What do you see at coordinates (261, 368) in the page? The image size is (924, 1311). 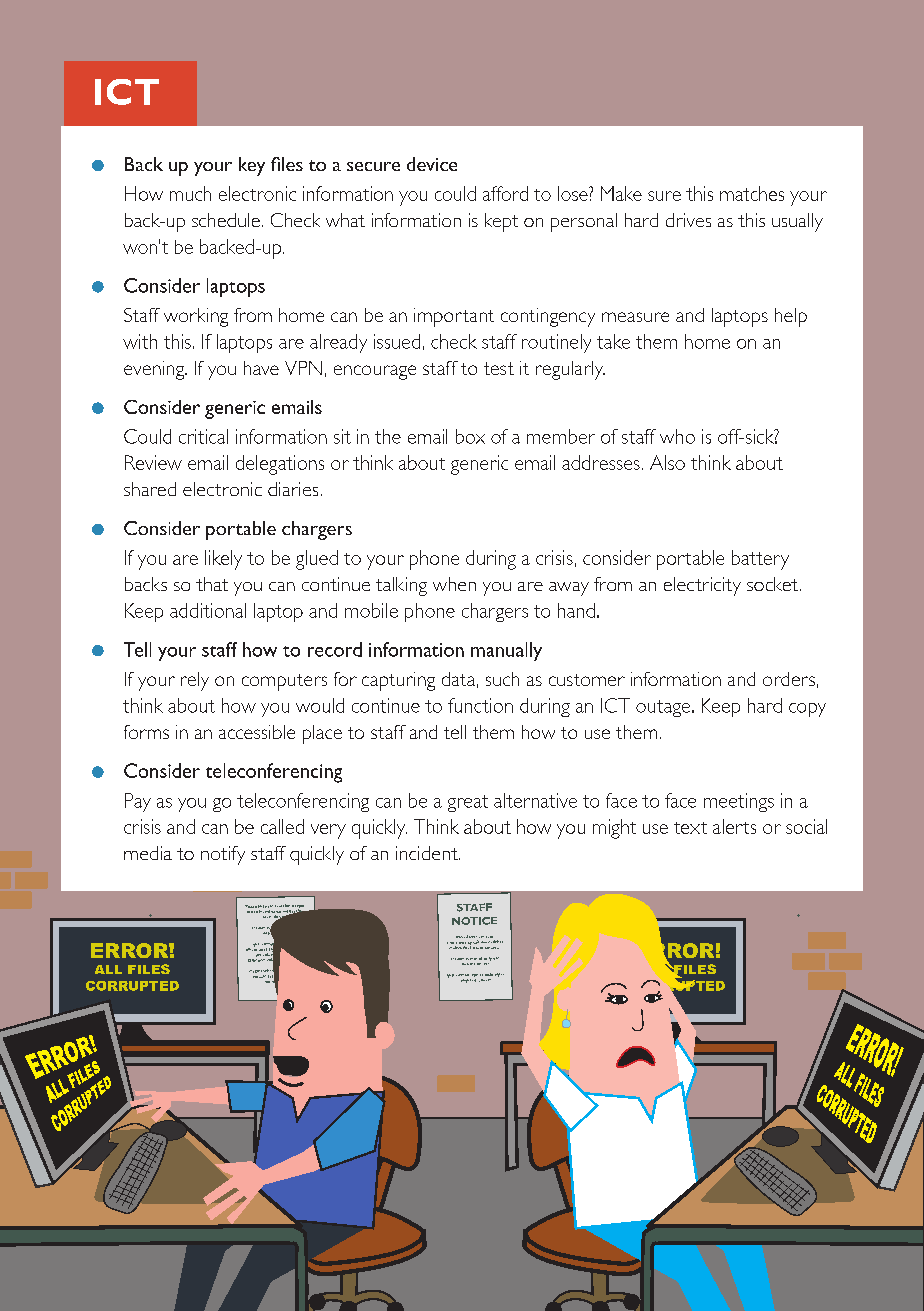 I see `have` at bounding box center [261, 368].
